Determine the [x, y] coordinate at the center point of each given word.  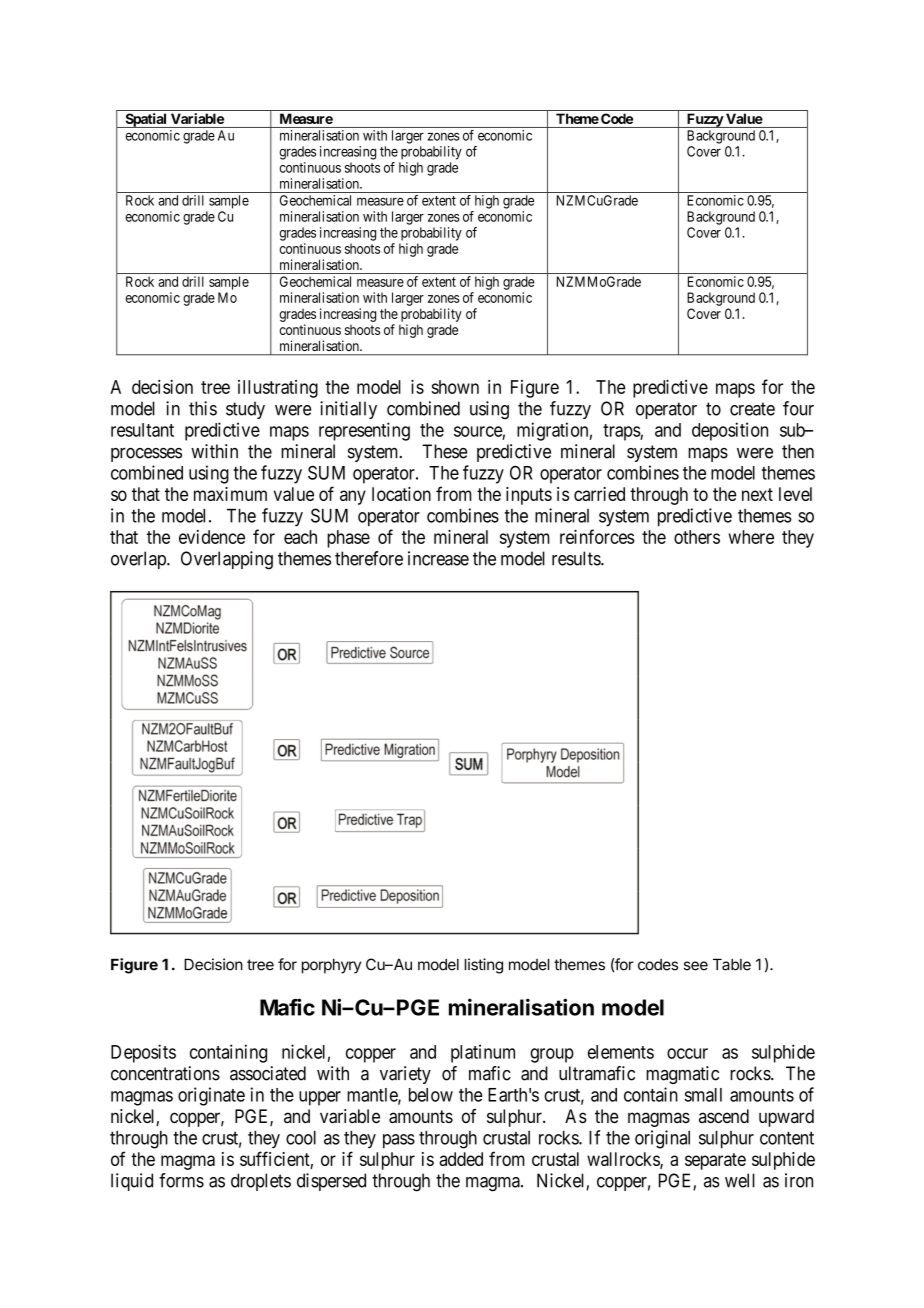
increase [438, 558]
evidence [212, 537]
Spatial [146, 120]
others [697, 537]
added [461, 1159]
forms [181, 1180]
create [752, 409]
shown [455, 387]
